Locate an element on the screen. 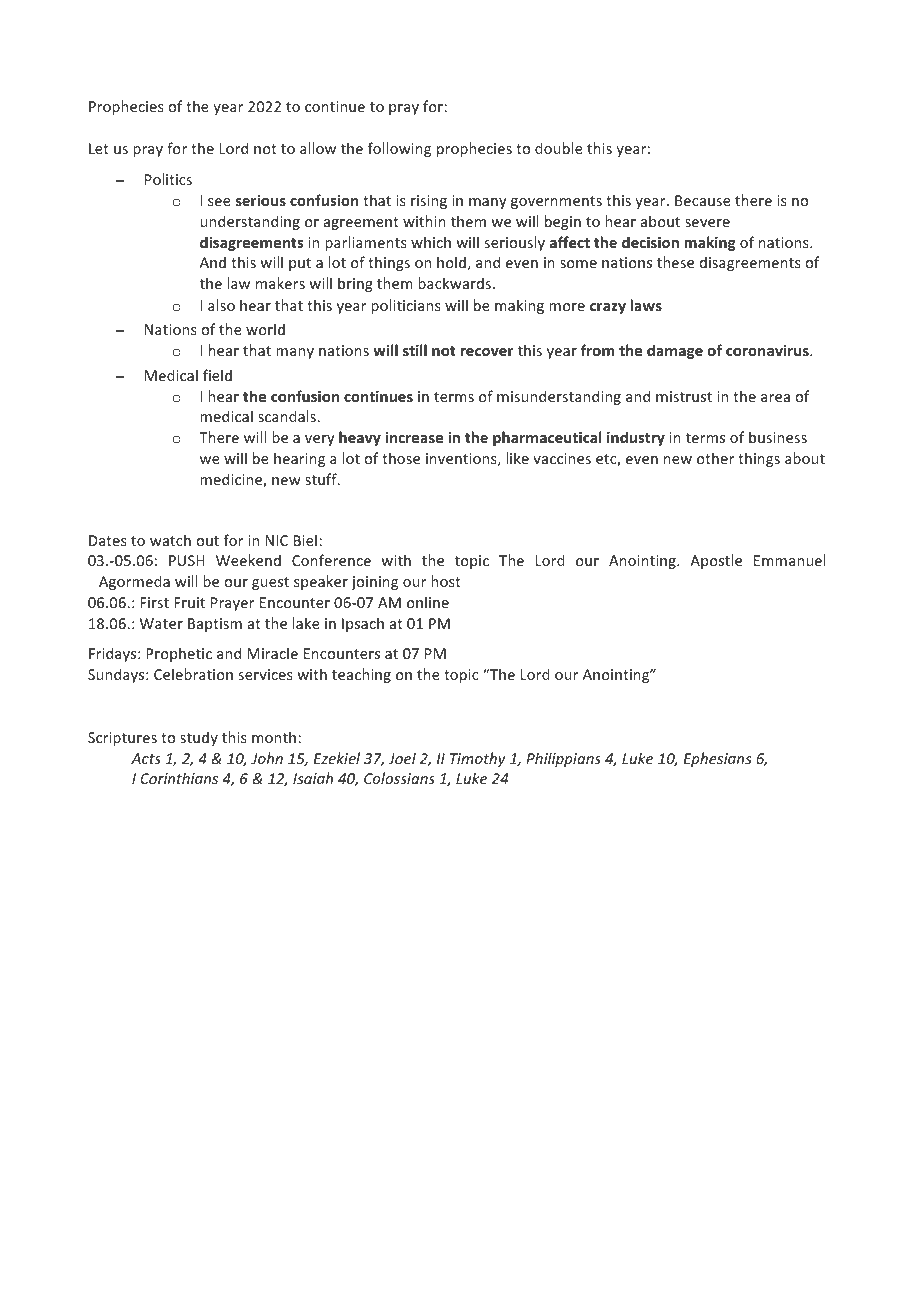  damage is located at coordinates (675, 351).
